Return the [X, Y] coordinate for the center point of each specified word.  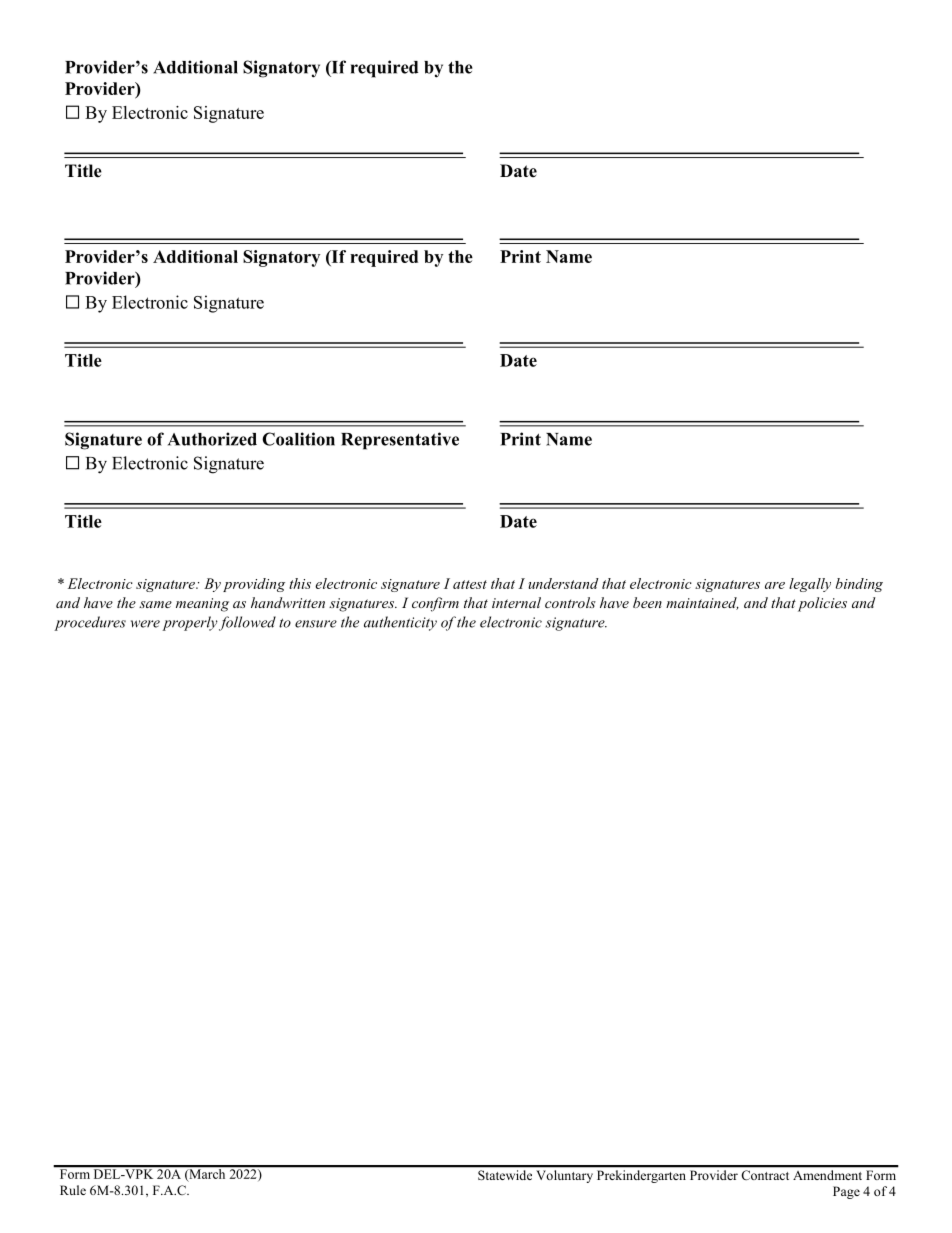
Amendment [827, 1175]
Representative [400, 441]
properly [190, 623]
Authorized [212, 439]
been [647, 602]
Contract [765, 1175]
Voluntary [565, 1176]
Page [846, 1192]
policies [822, 604]
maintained [702, 603]
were [145, 624]
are [775, 585]
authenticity [400, 623]
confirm [435, 604]
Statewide [505, 1175]
